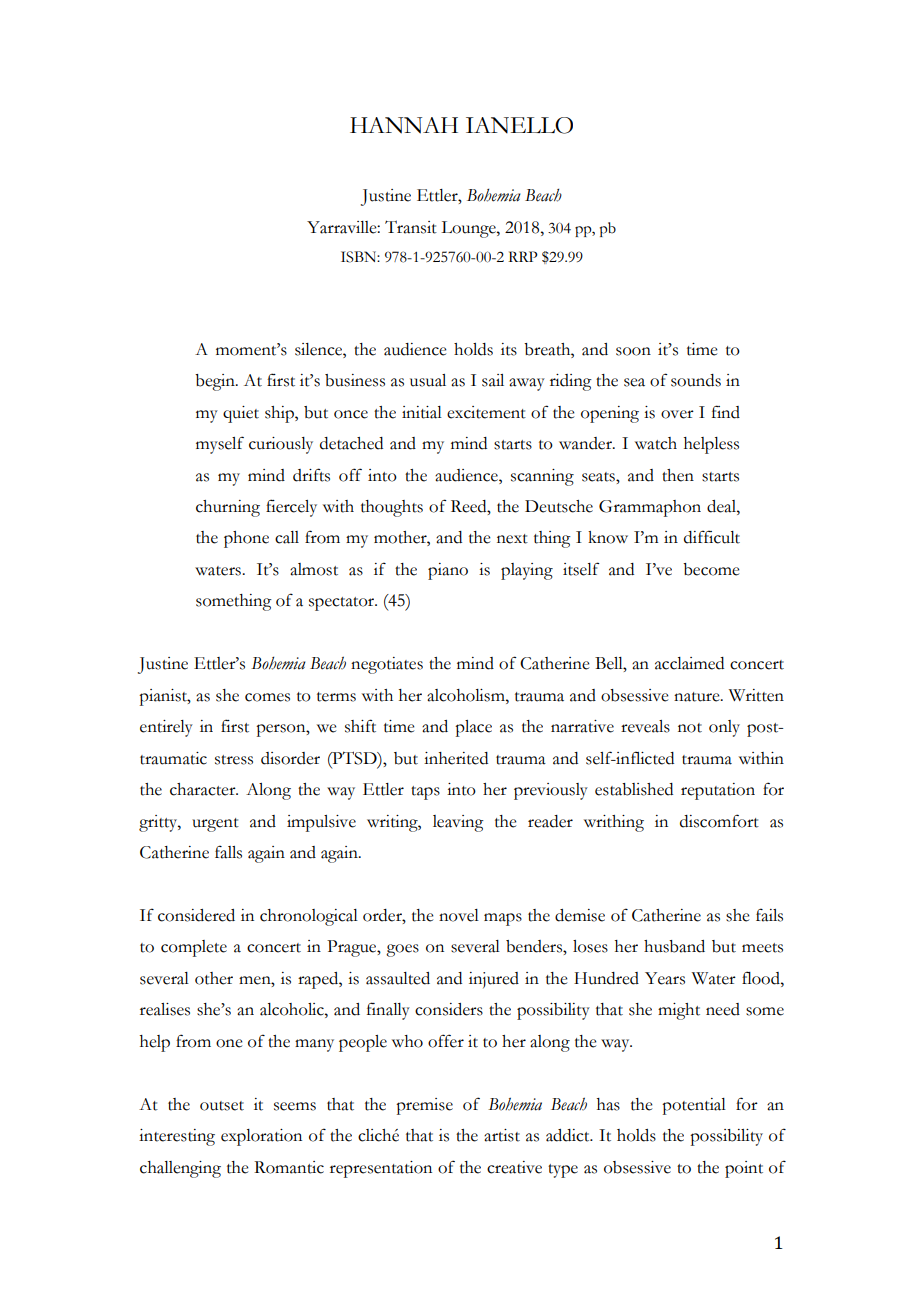  What do you see at coordinates (523, 256) in the screenshot?
I see `RRP` at bounding box center [523, 256].
